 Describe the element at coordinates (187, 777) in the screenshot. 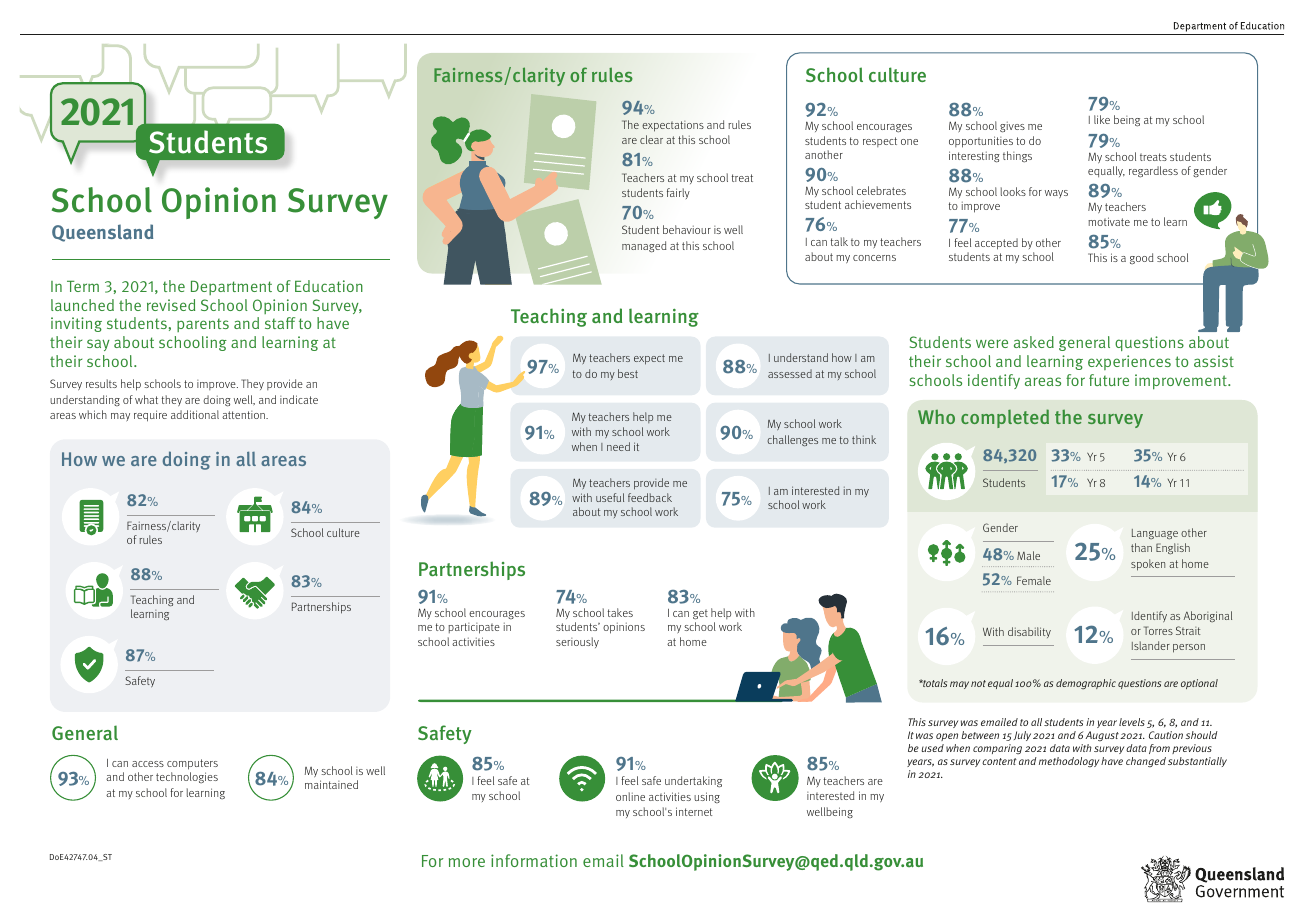

I see `technologies` at that location.
